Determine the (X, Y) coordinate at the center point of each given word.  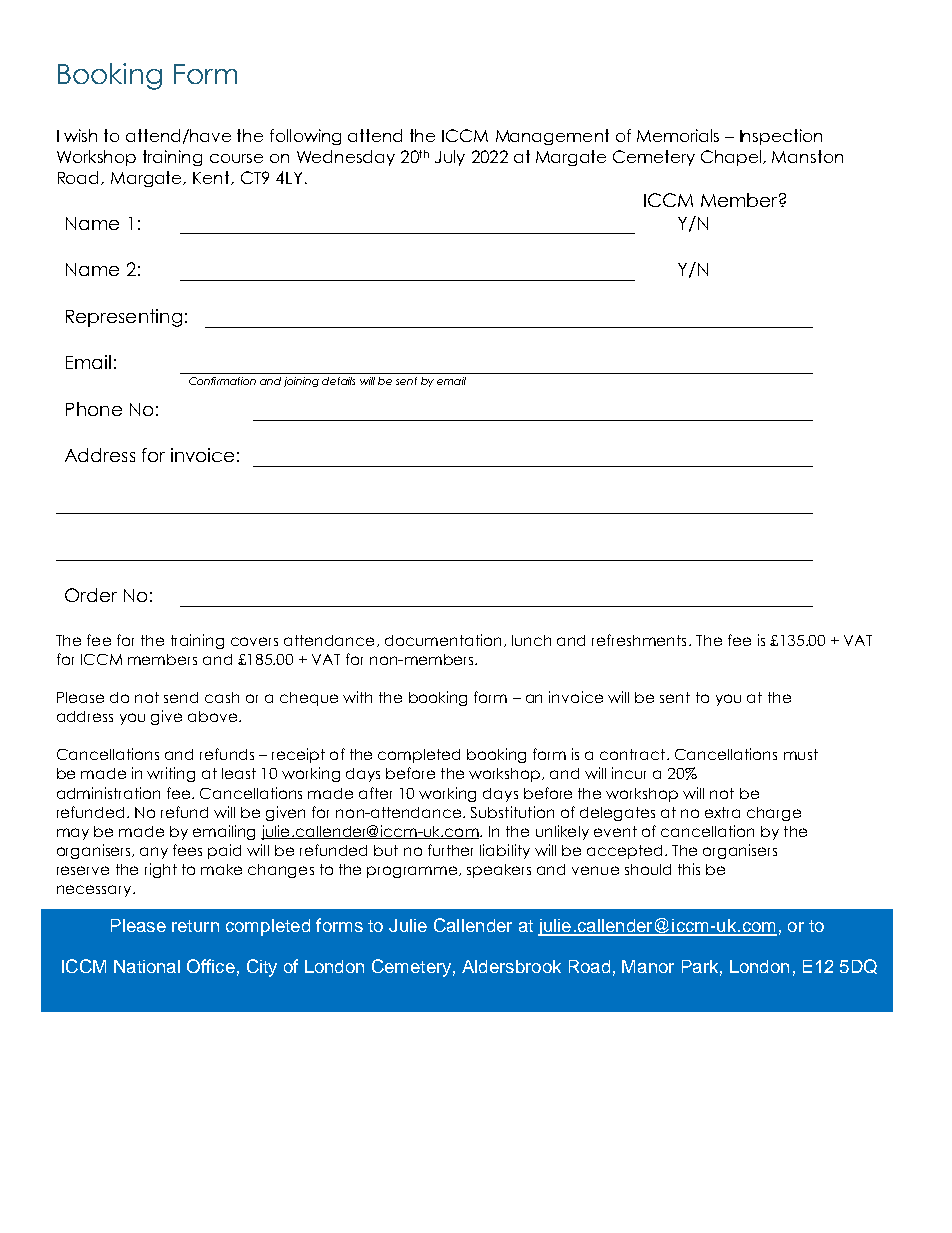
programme (413, 872)
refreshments (639, 640)
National (147, 966)
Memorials (678, 135)
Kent (212, 178)
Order (91, 595)
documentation (443, 640)
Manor (648, 966)
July (450, 158)
